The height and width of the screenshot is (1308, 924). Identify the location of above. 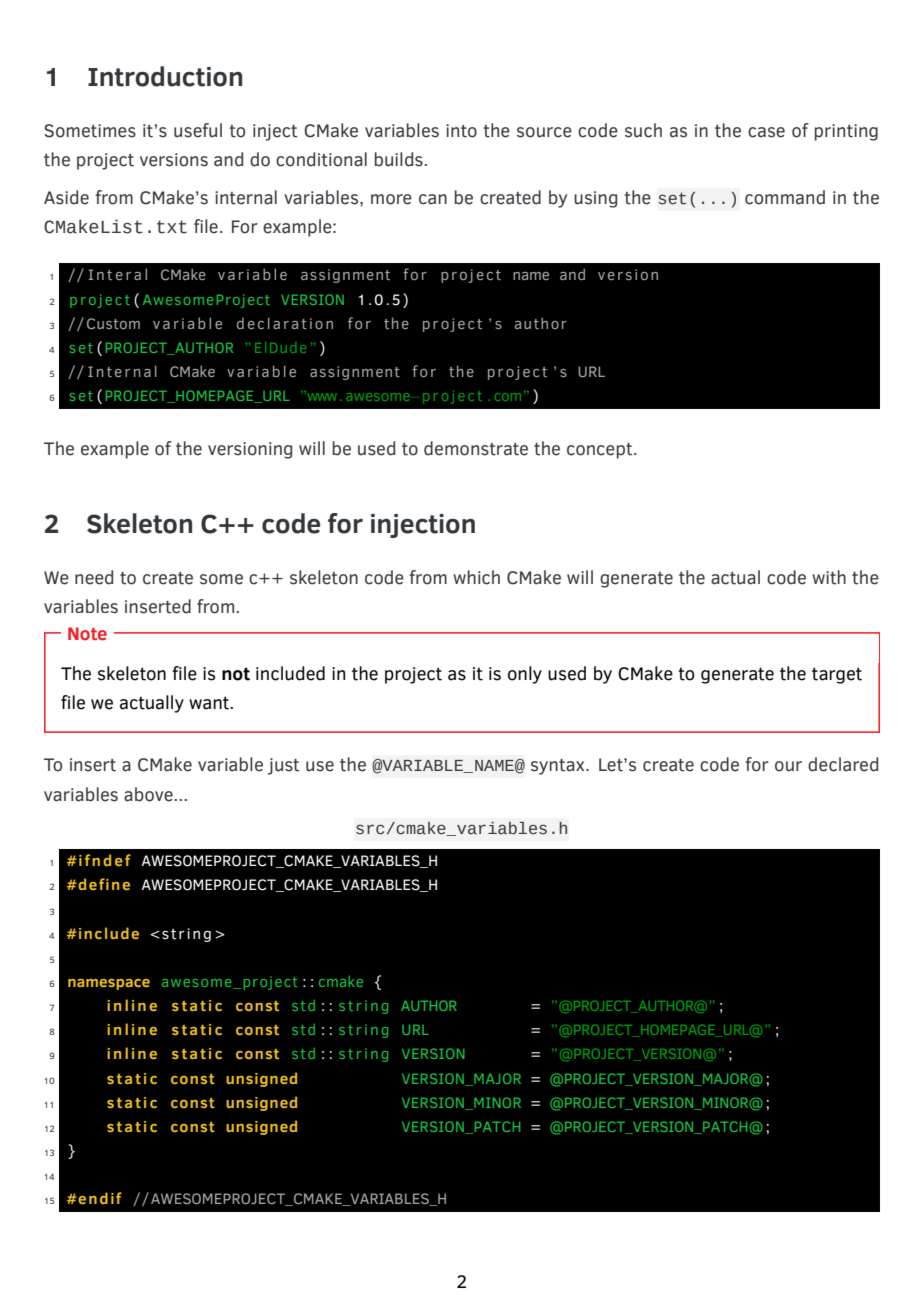
(148, 794).
